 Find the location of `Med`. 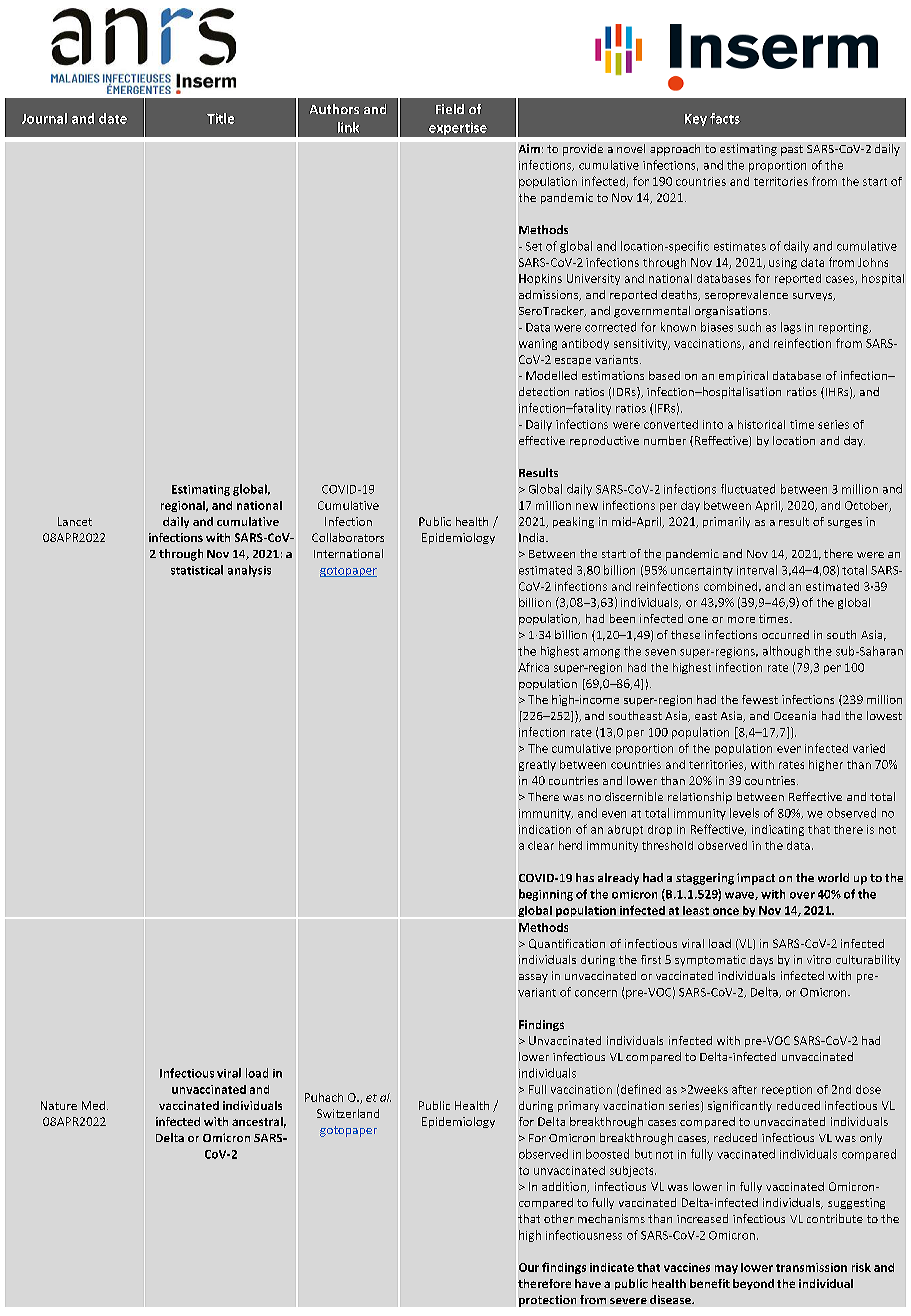

Med is located at coordinates (93, 1105).
